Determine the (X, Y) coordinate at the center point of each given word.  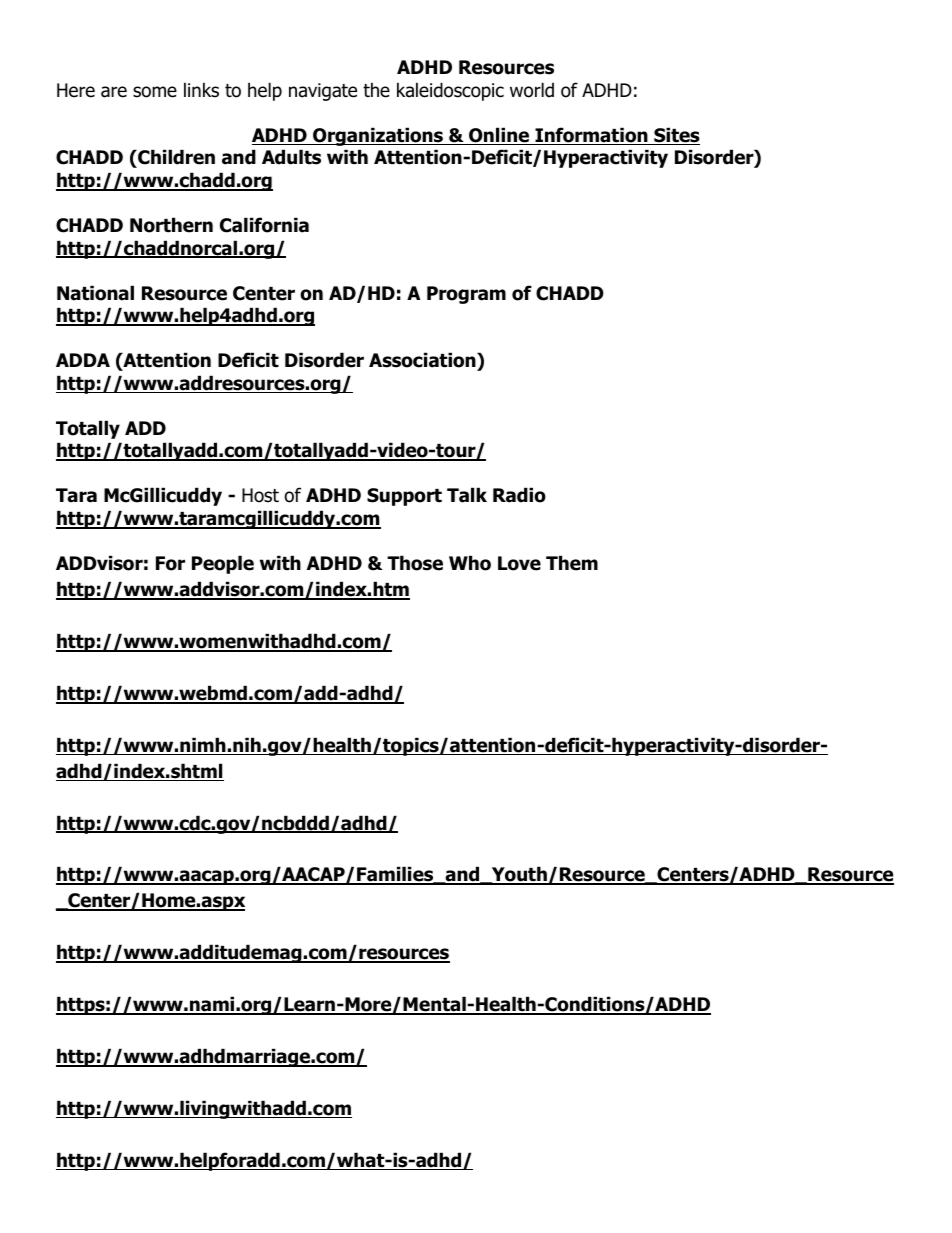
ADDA (83, 360)
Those (415, 563)
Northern (171, 225)
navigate (323, 92)
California (264, 225)
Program (466, 295)
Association (423, 360)
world (532, 90)
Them (572, 563)
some (155, 92)
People (223, 564)
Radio (519, 495)
